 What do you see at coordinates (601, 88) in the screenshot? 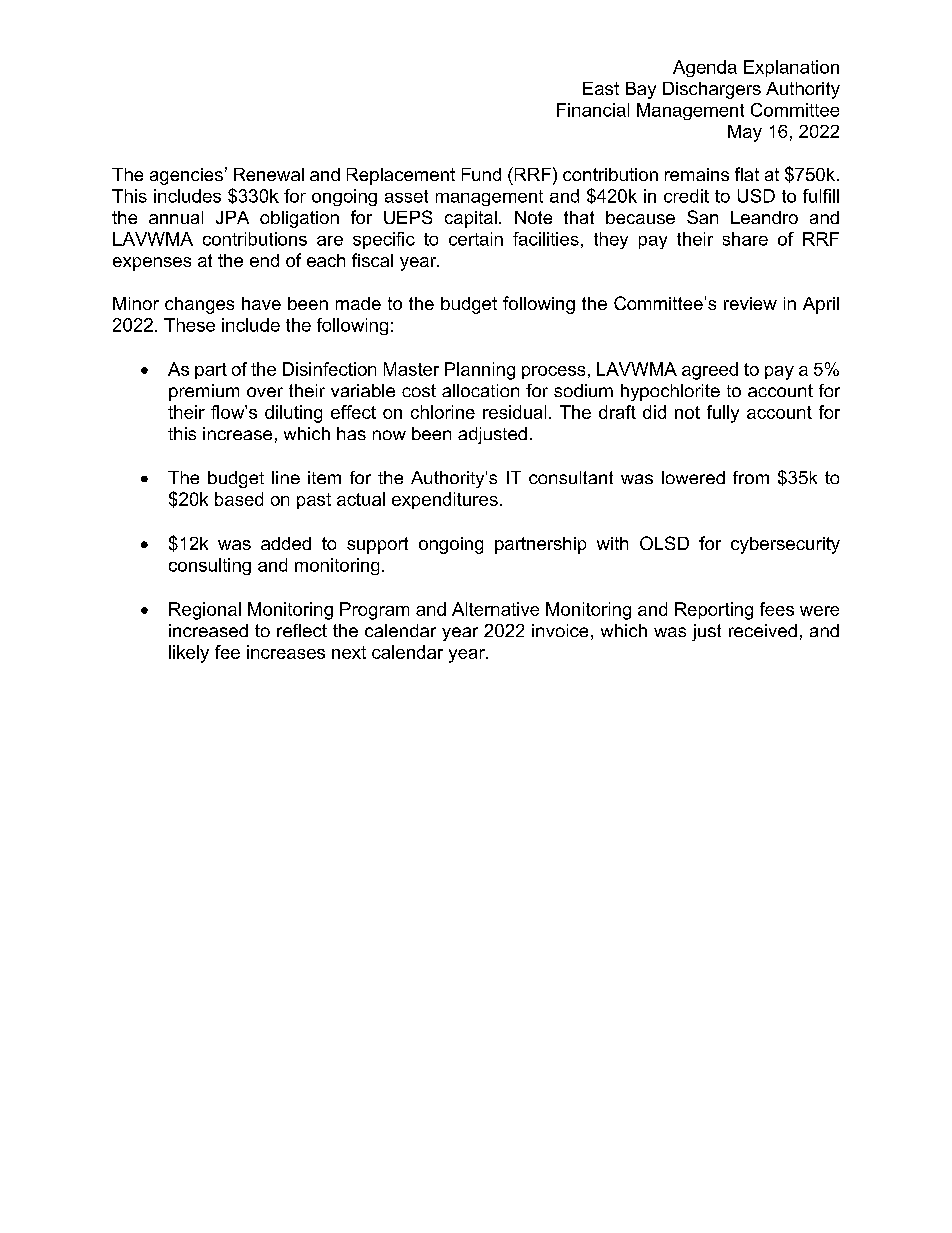
I see `East` at bounding box center [601, 88].
